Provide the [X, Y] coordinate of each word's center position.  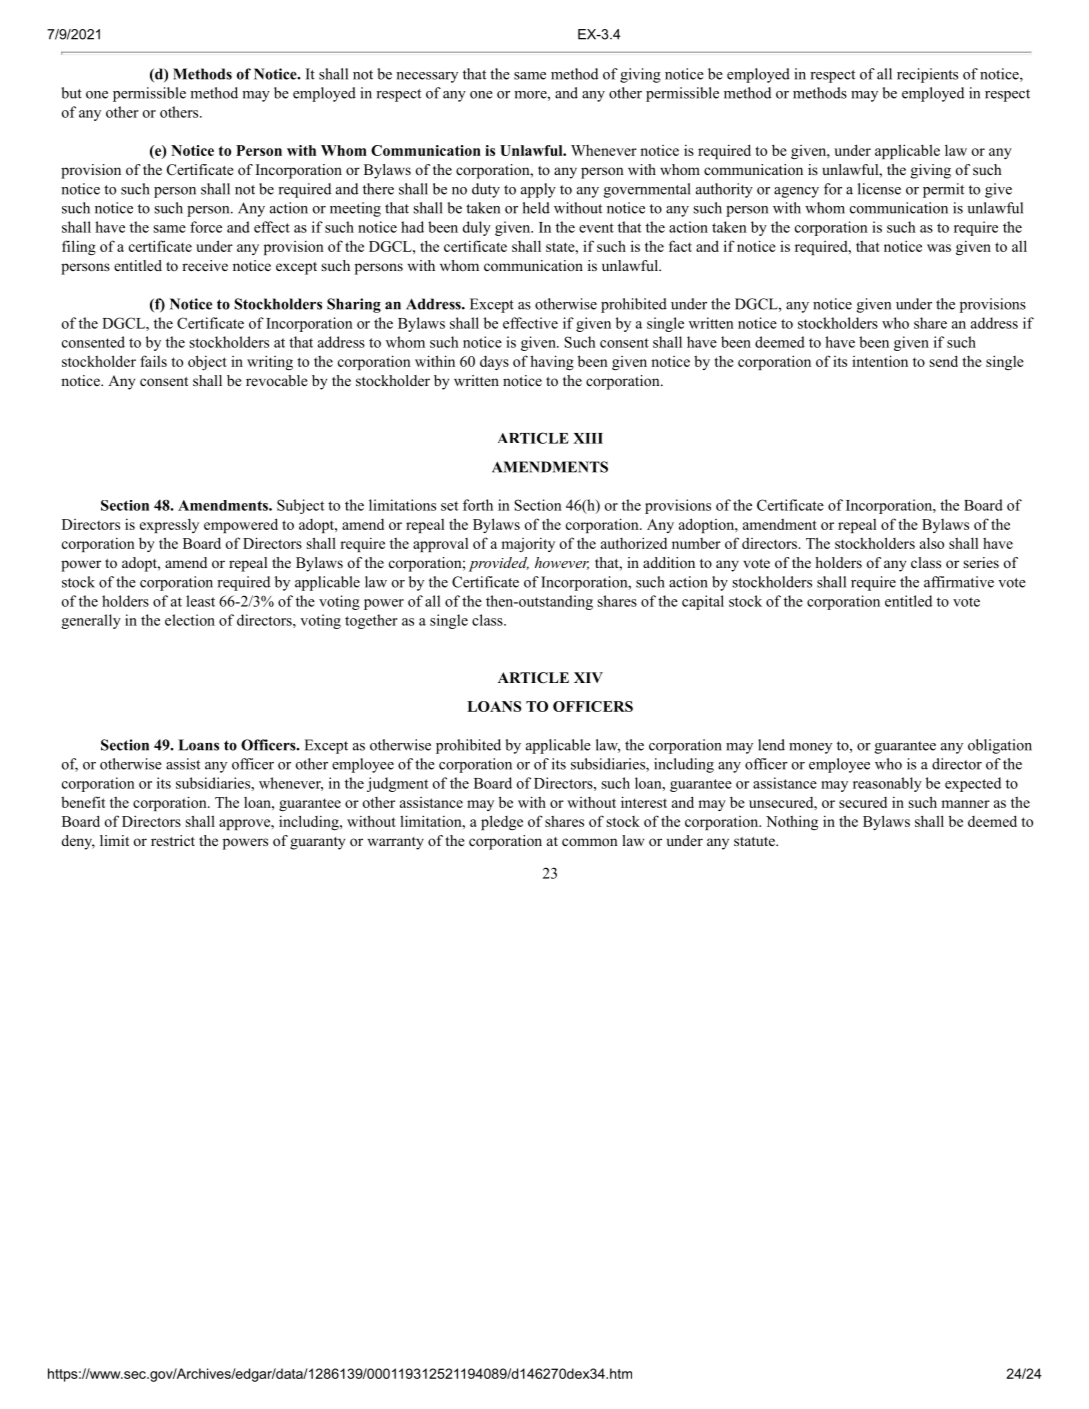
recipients [927, 75]
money [810, 748]
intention [880, 361]
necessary [427, 77]
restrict [173, 840]
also [932, 543]
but [72, 93]
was [939, 248]
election [190, 620]
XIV [588, 677]
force [206, 227]
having [552, 362]
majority [528, 545]
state [561, 247]
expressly [169, 525]
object [207, 362]
